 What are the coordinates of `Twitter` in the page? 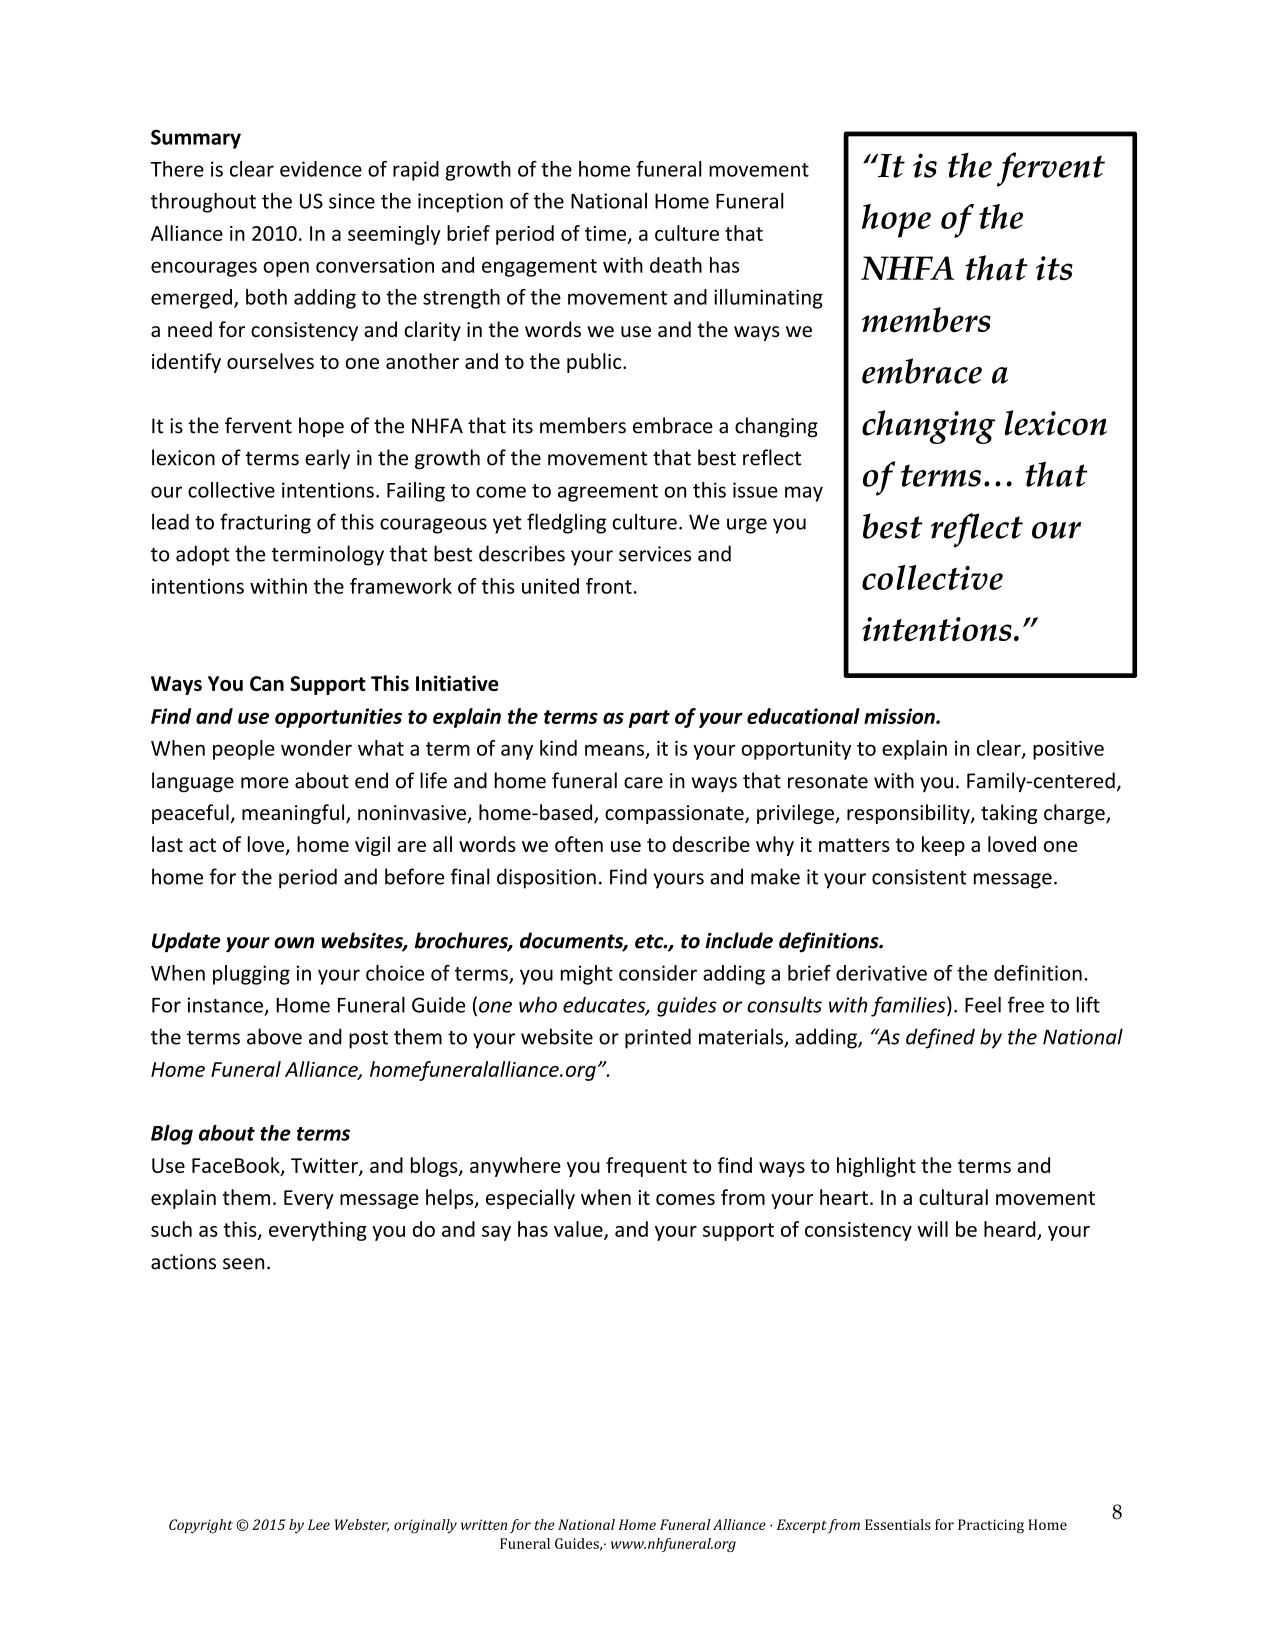 It's located at (325, 1167).
